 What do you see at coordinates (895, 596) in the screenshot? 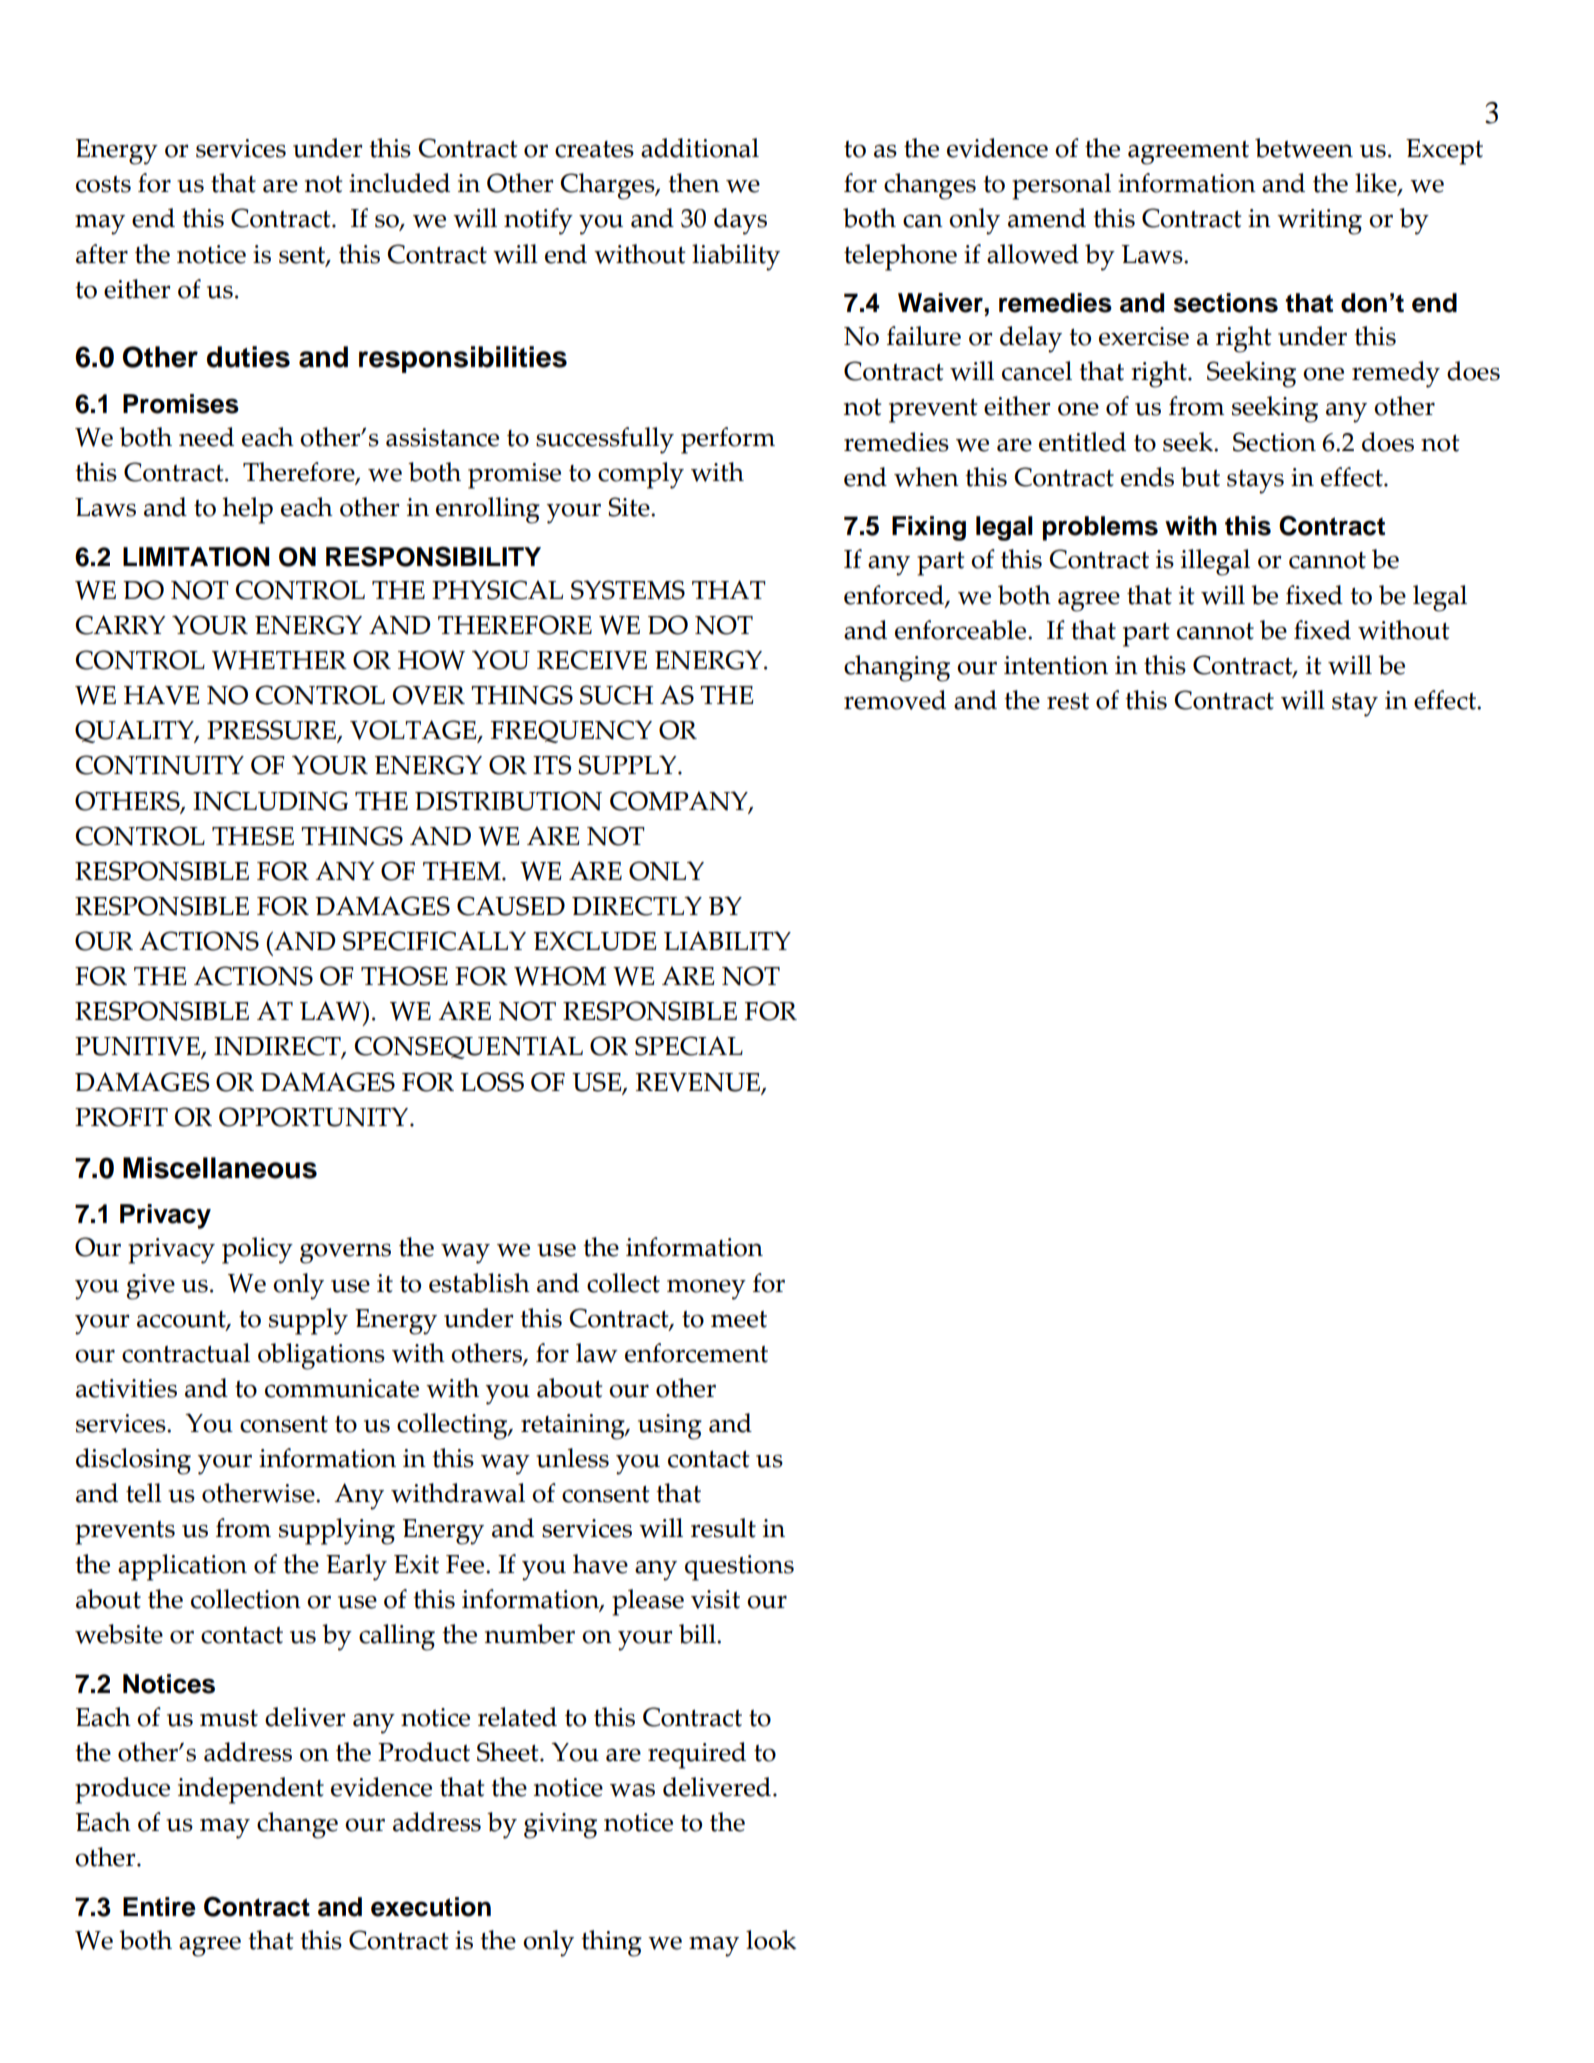
I see `enforced` at bounding box center [895, 596].
